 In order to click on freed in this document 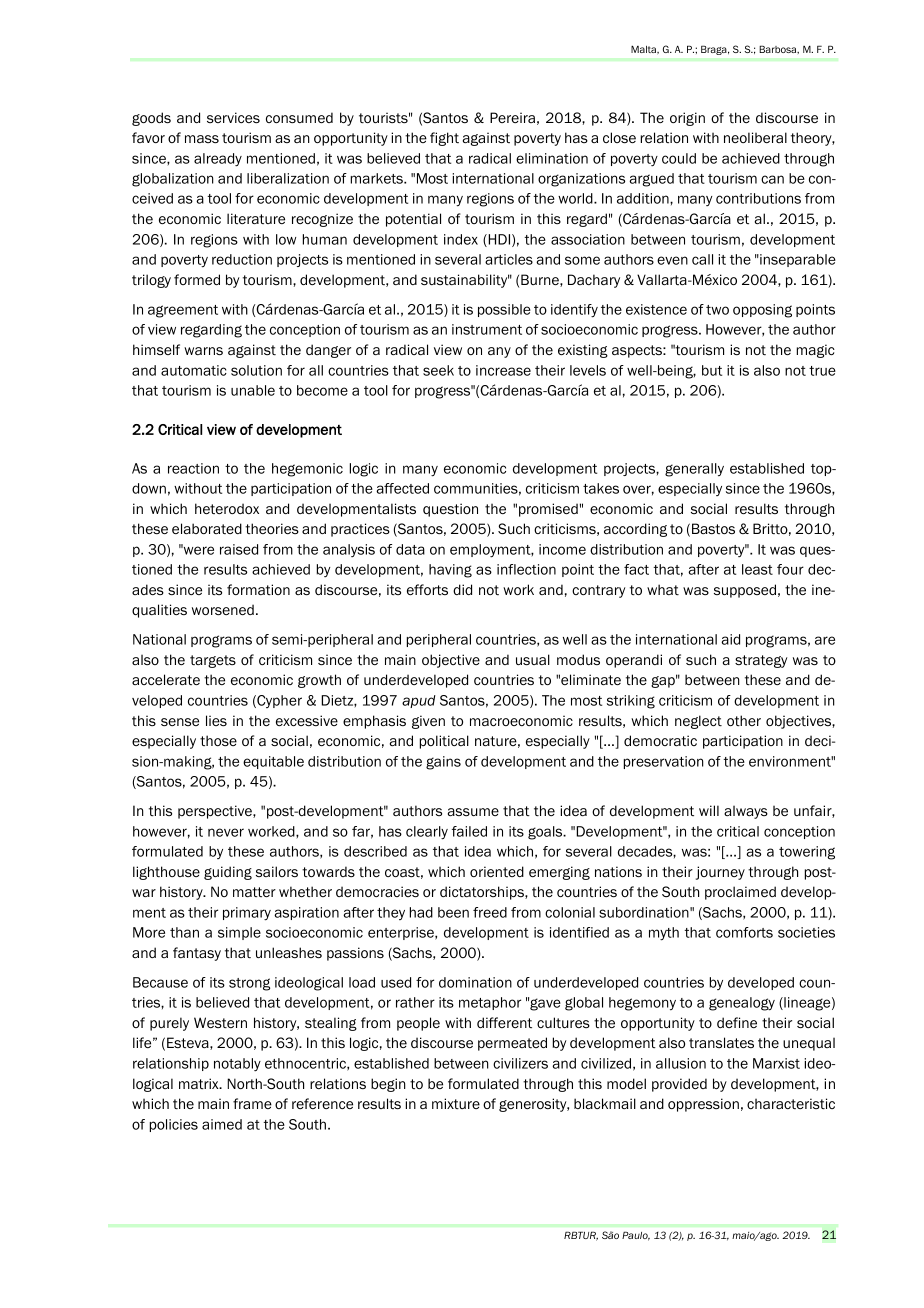, I will do `click(490, 912)`.
